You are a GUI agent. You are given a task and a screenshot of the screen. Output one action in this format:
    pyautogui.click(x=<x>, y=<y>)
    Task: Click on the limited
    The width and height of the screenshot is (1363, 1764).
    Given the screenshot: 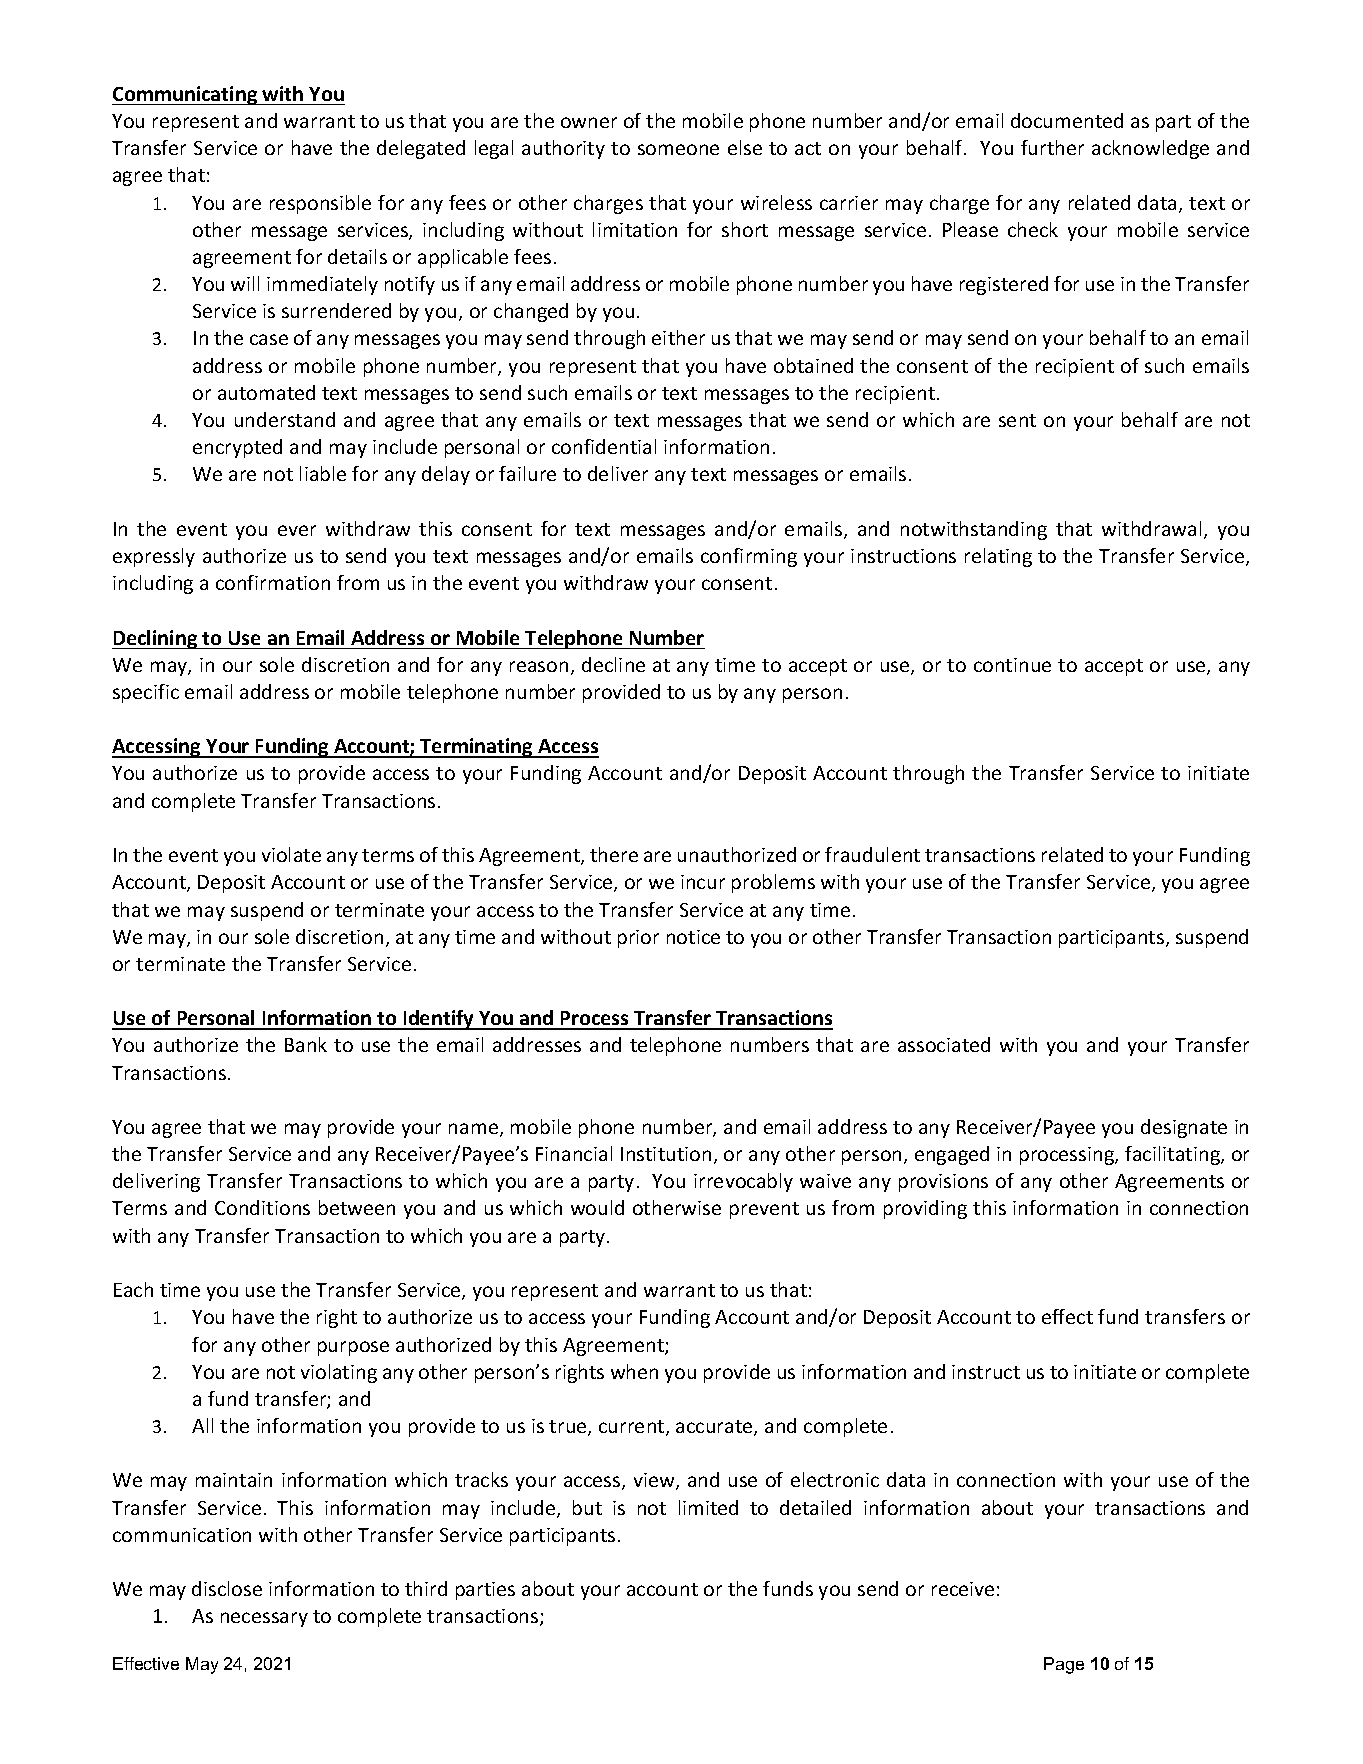 What is the action you would take?
    pyautogui.click(x=708, y=1507)
